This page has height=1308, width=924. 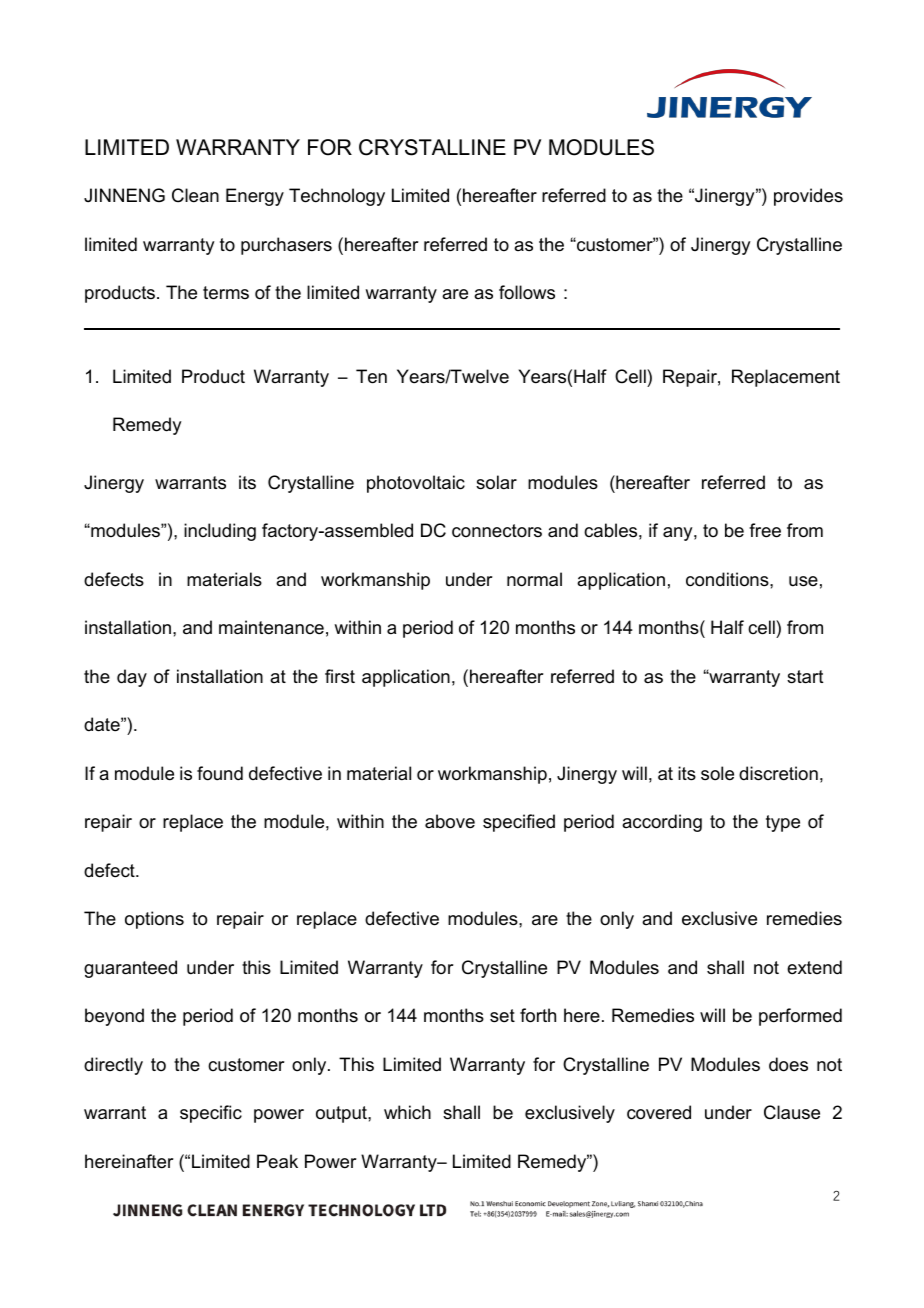 I want to click on specific, so click(x=211, y=1114).
